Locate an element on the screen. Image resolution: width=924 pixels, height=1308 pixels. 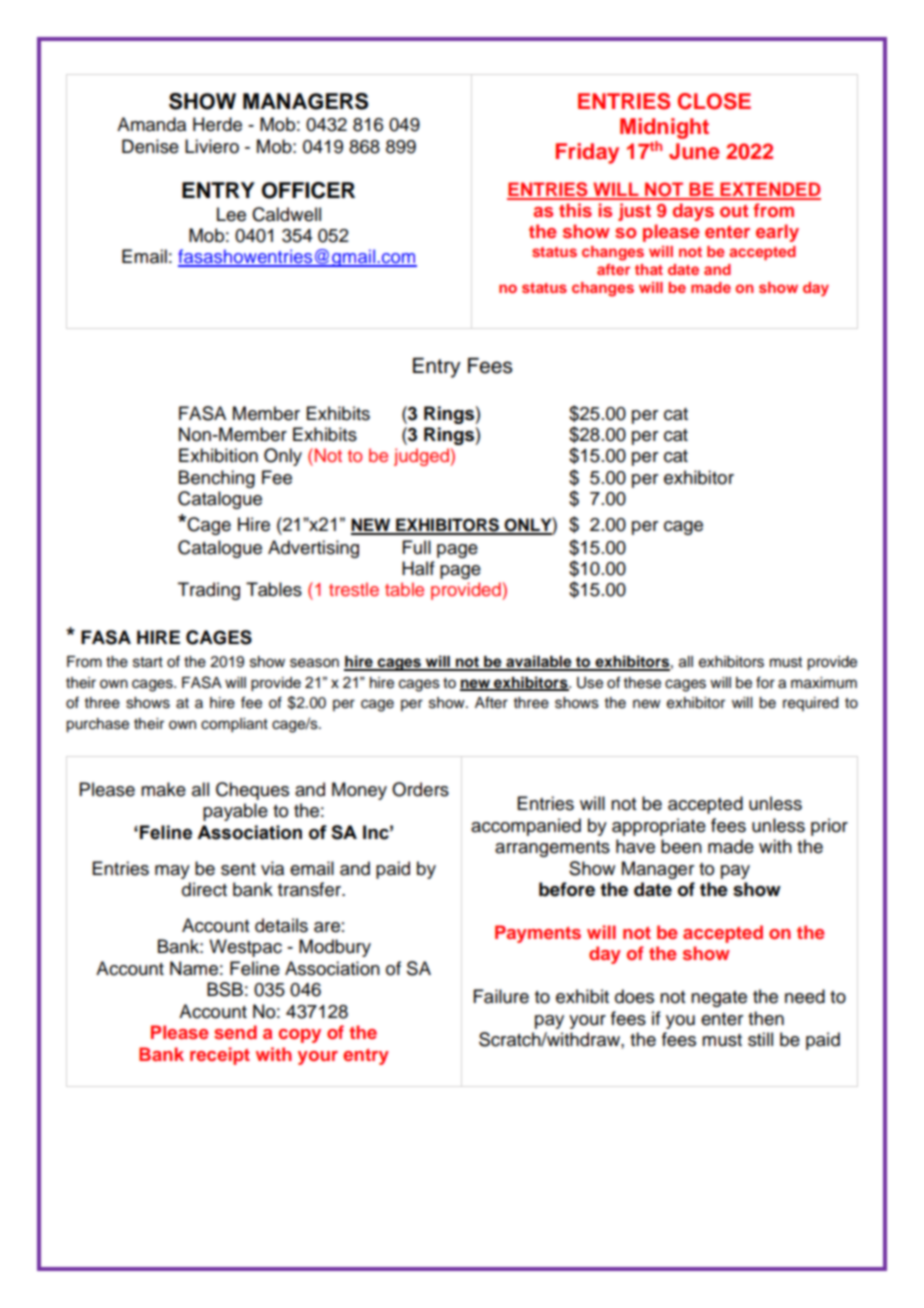
early is located at coordinates (777, 233).
